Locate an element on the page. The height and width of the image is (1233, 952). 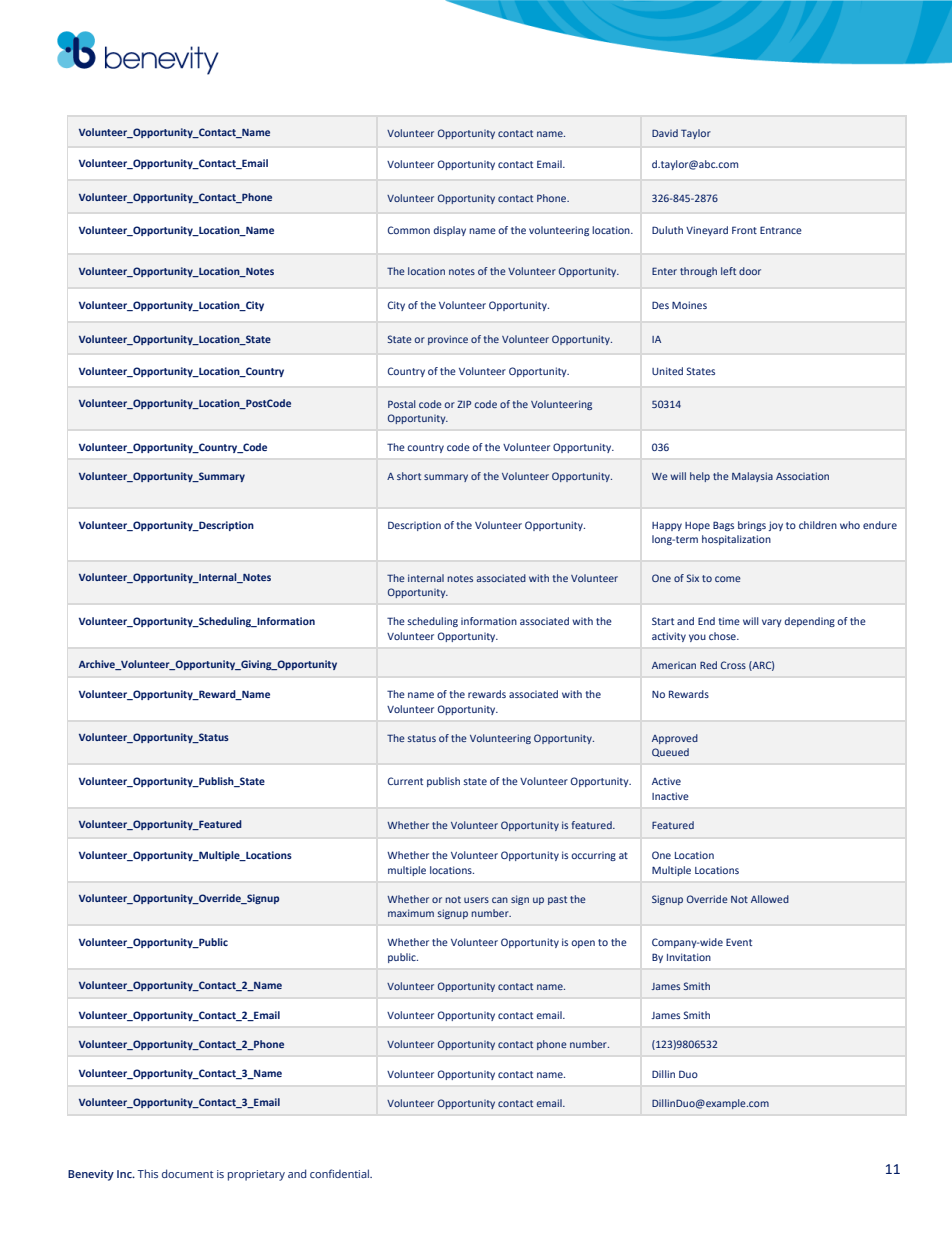
Allowed is located at coordinates (770, 899).
